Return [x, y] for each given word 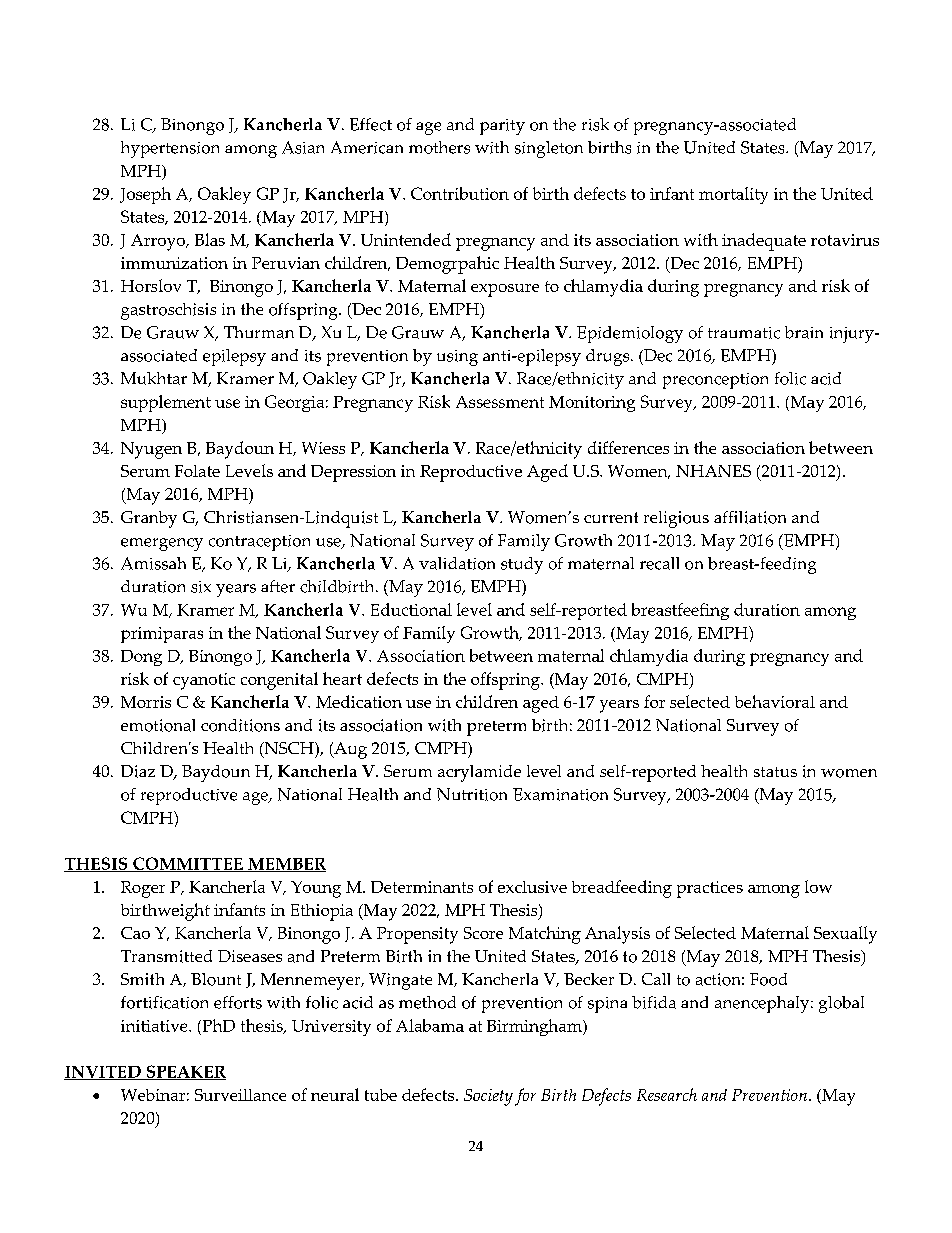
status [775, 772]
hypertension [170, 149]
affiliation [750, 517]
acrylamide [479, 773]
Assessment [500, 402]
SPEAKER [185, 1072]
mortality [733, 195]
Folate [197, 471]
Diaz [138, 771]
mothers [439, 147]
